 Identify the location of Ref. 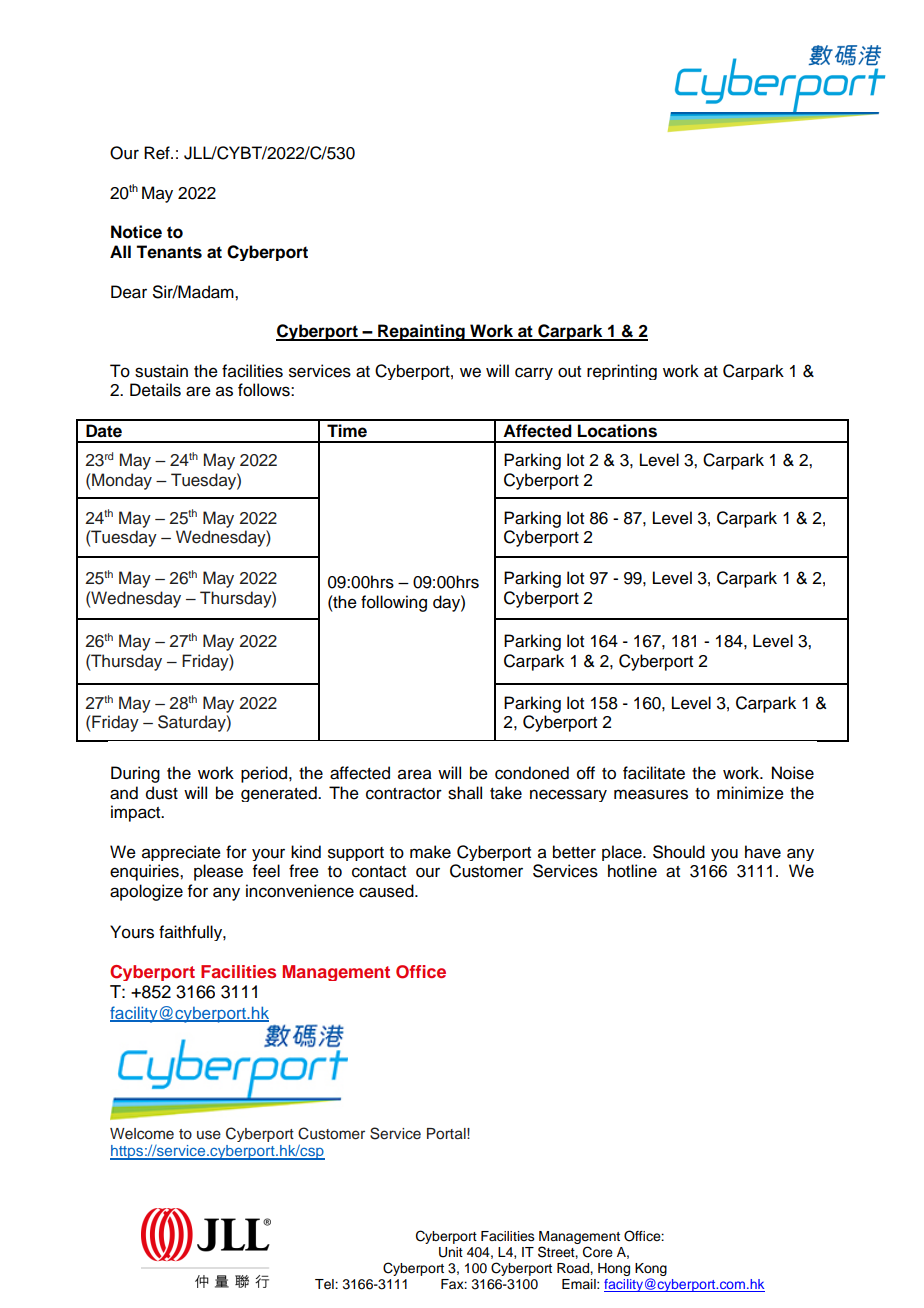
(158, 153).
